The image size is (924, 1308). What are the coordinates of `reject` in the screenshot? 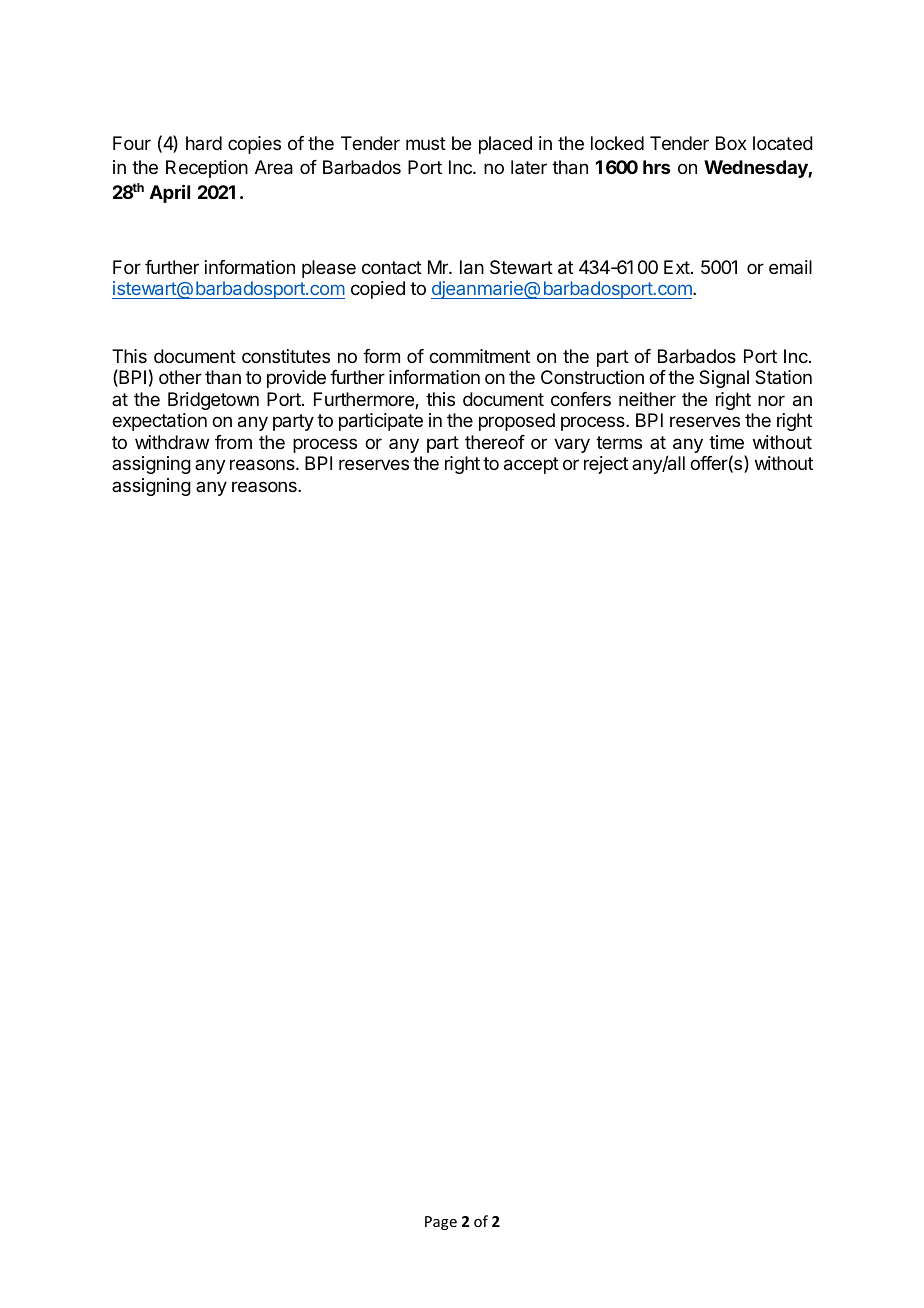 It's located at (606, 465).
